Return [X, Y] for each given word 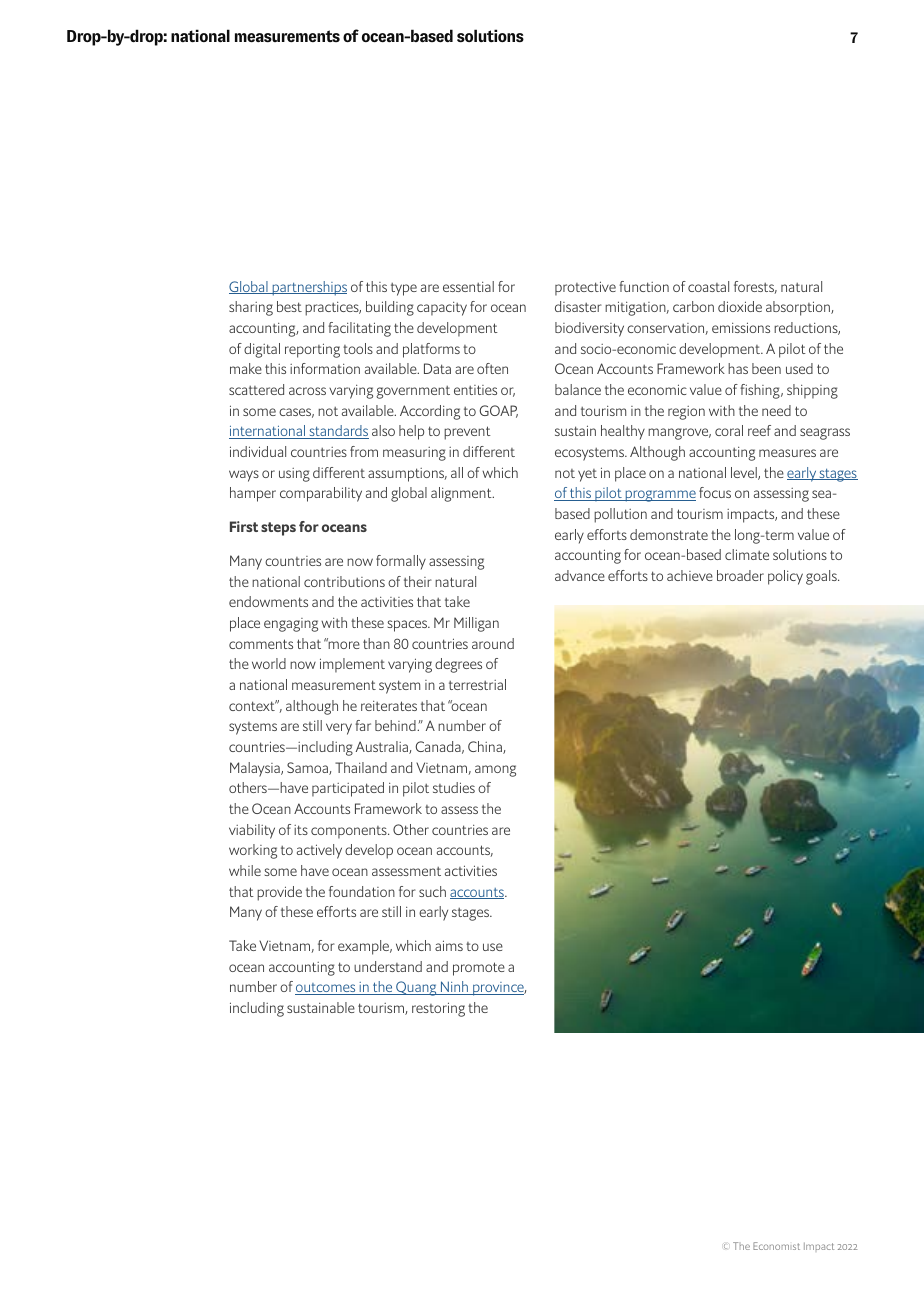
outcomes [326, 989]
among [495, 771]
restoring [438, 1009]
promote [479, 969]
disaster [578, 306]
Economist [776, 1246]
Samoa [308, 768]
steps [278, 529]
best [289, 306]
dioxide [740, 306]
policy [785, 577]
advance [580, 575]
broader [740, 575]
